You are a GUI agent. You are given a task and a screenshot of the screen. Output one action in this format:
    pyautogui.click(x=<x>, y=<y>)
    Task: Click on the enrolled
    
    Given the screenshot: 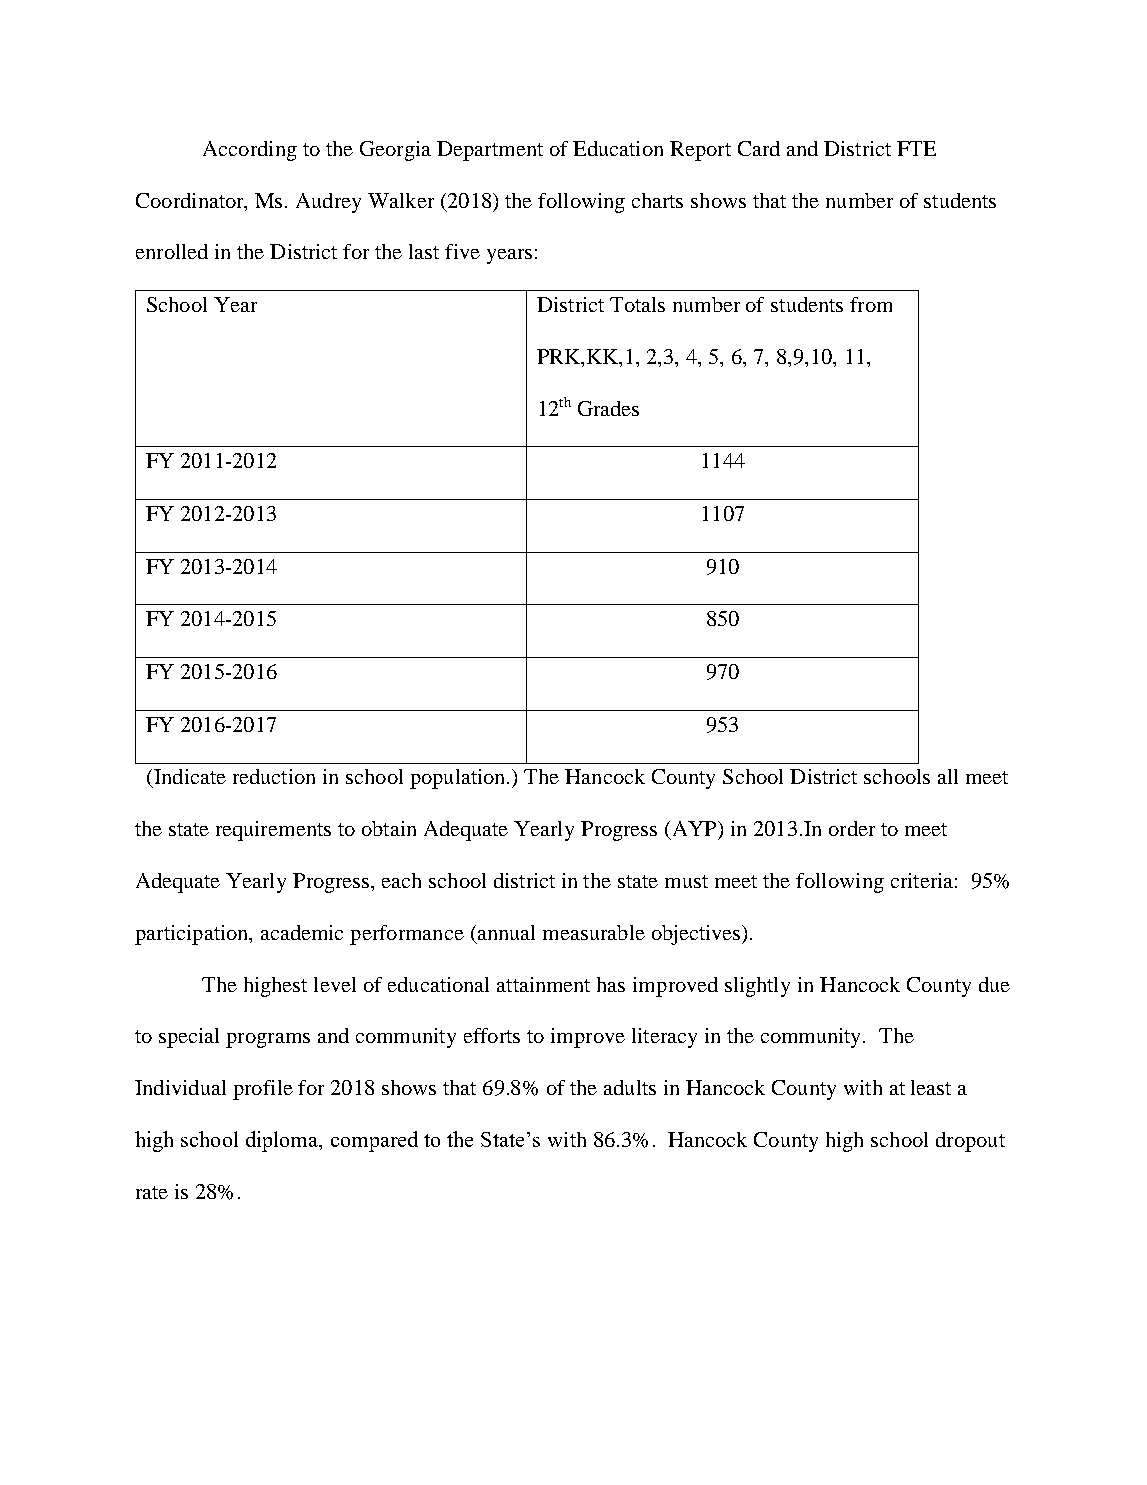 What is the action you would take?
    pyautogui.click(x=172, y=251)
